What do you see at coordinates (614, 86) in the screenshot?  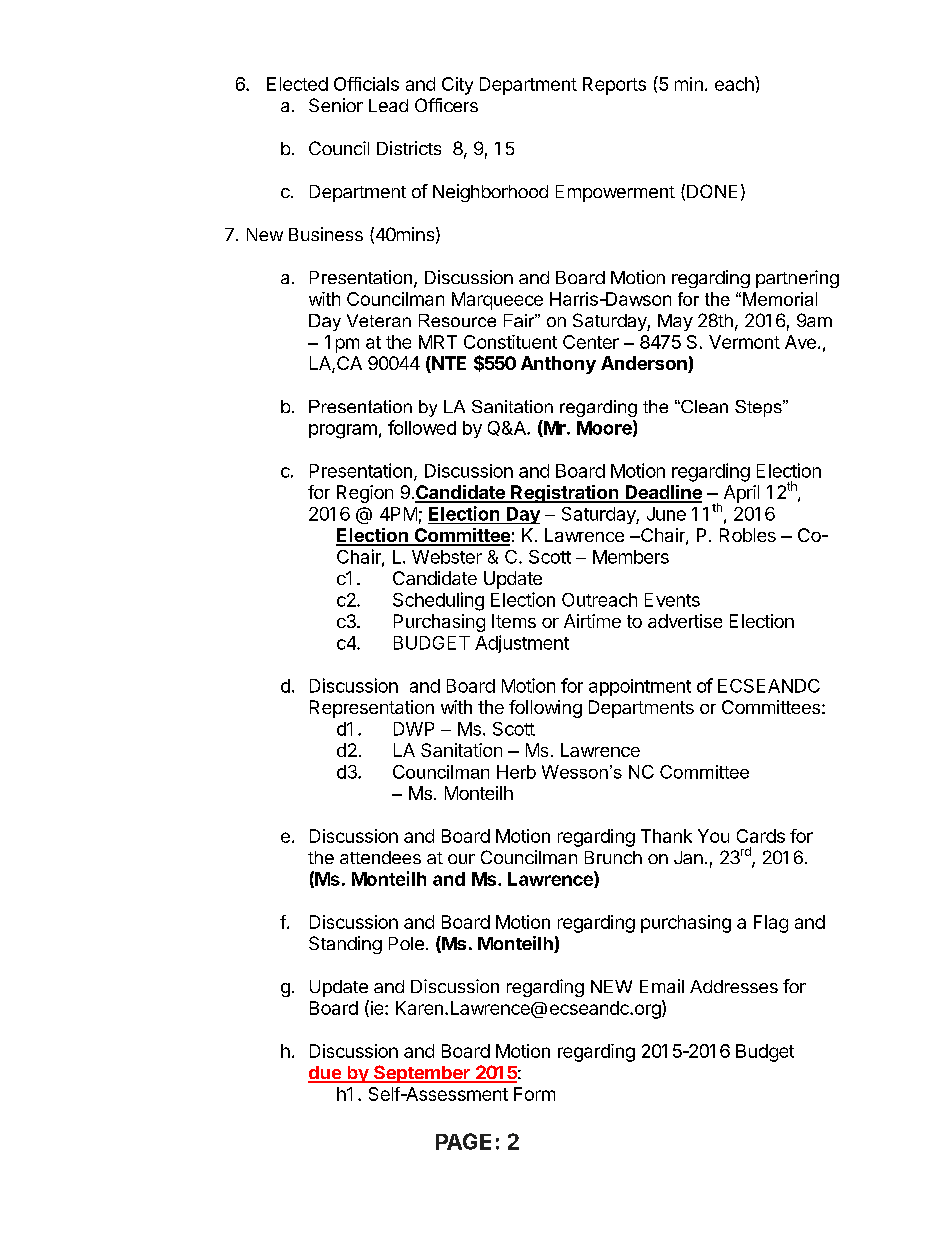 I see `Reports` at bounding box center [614, 86].
